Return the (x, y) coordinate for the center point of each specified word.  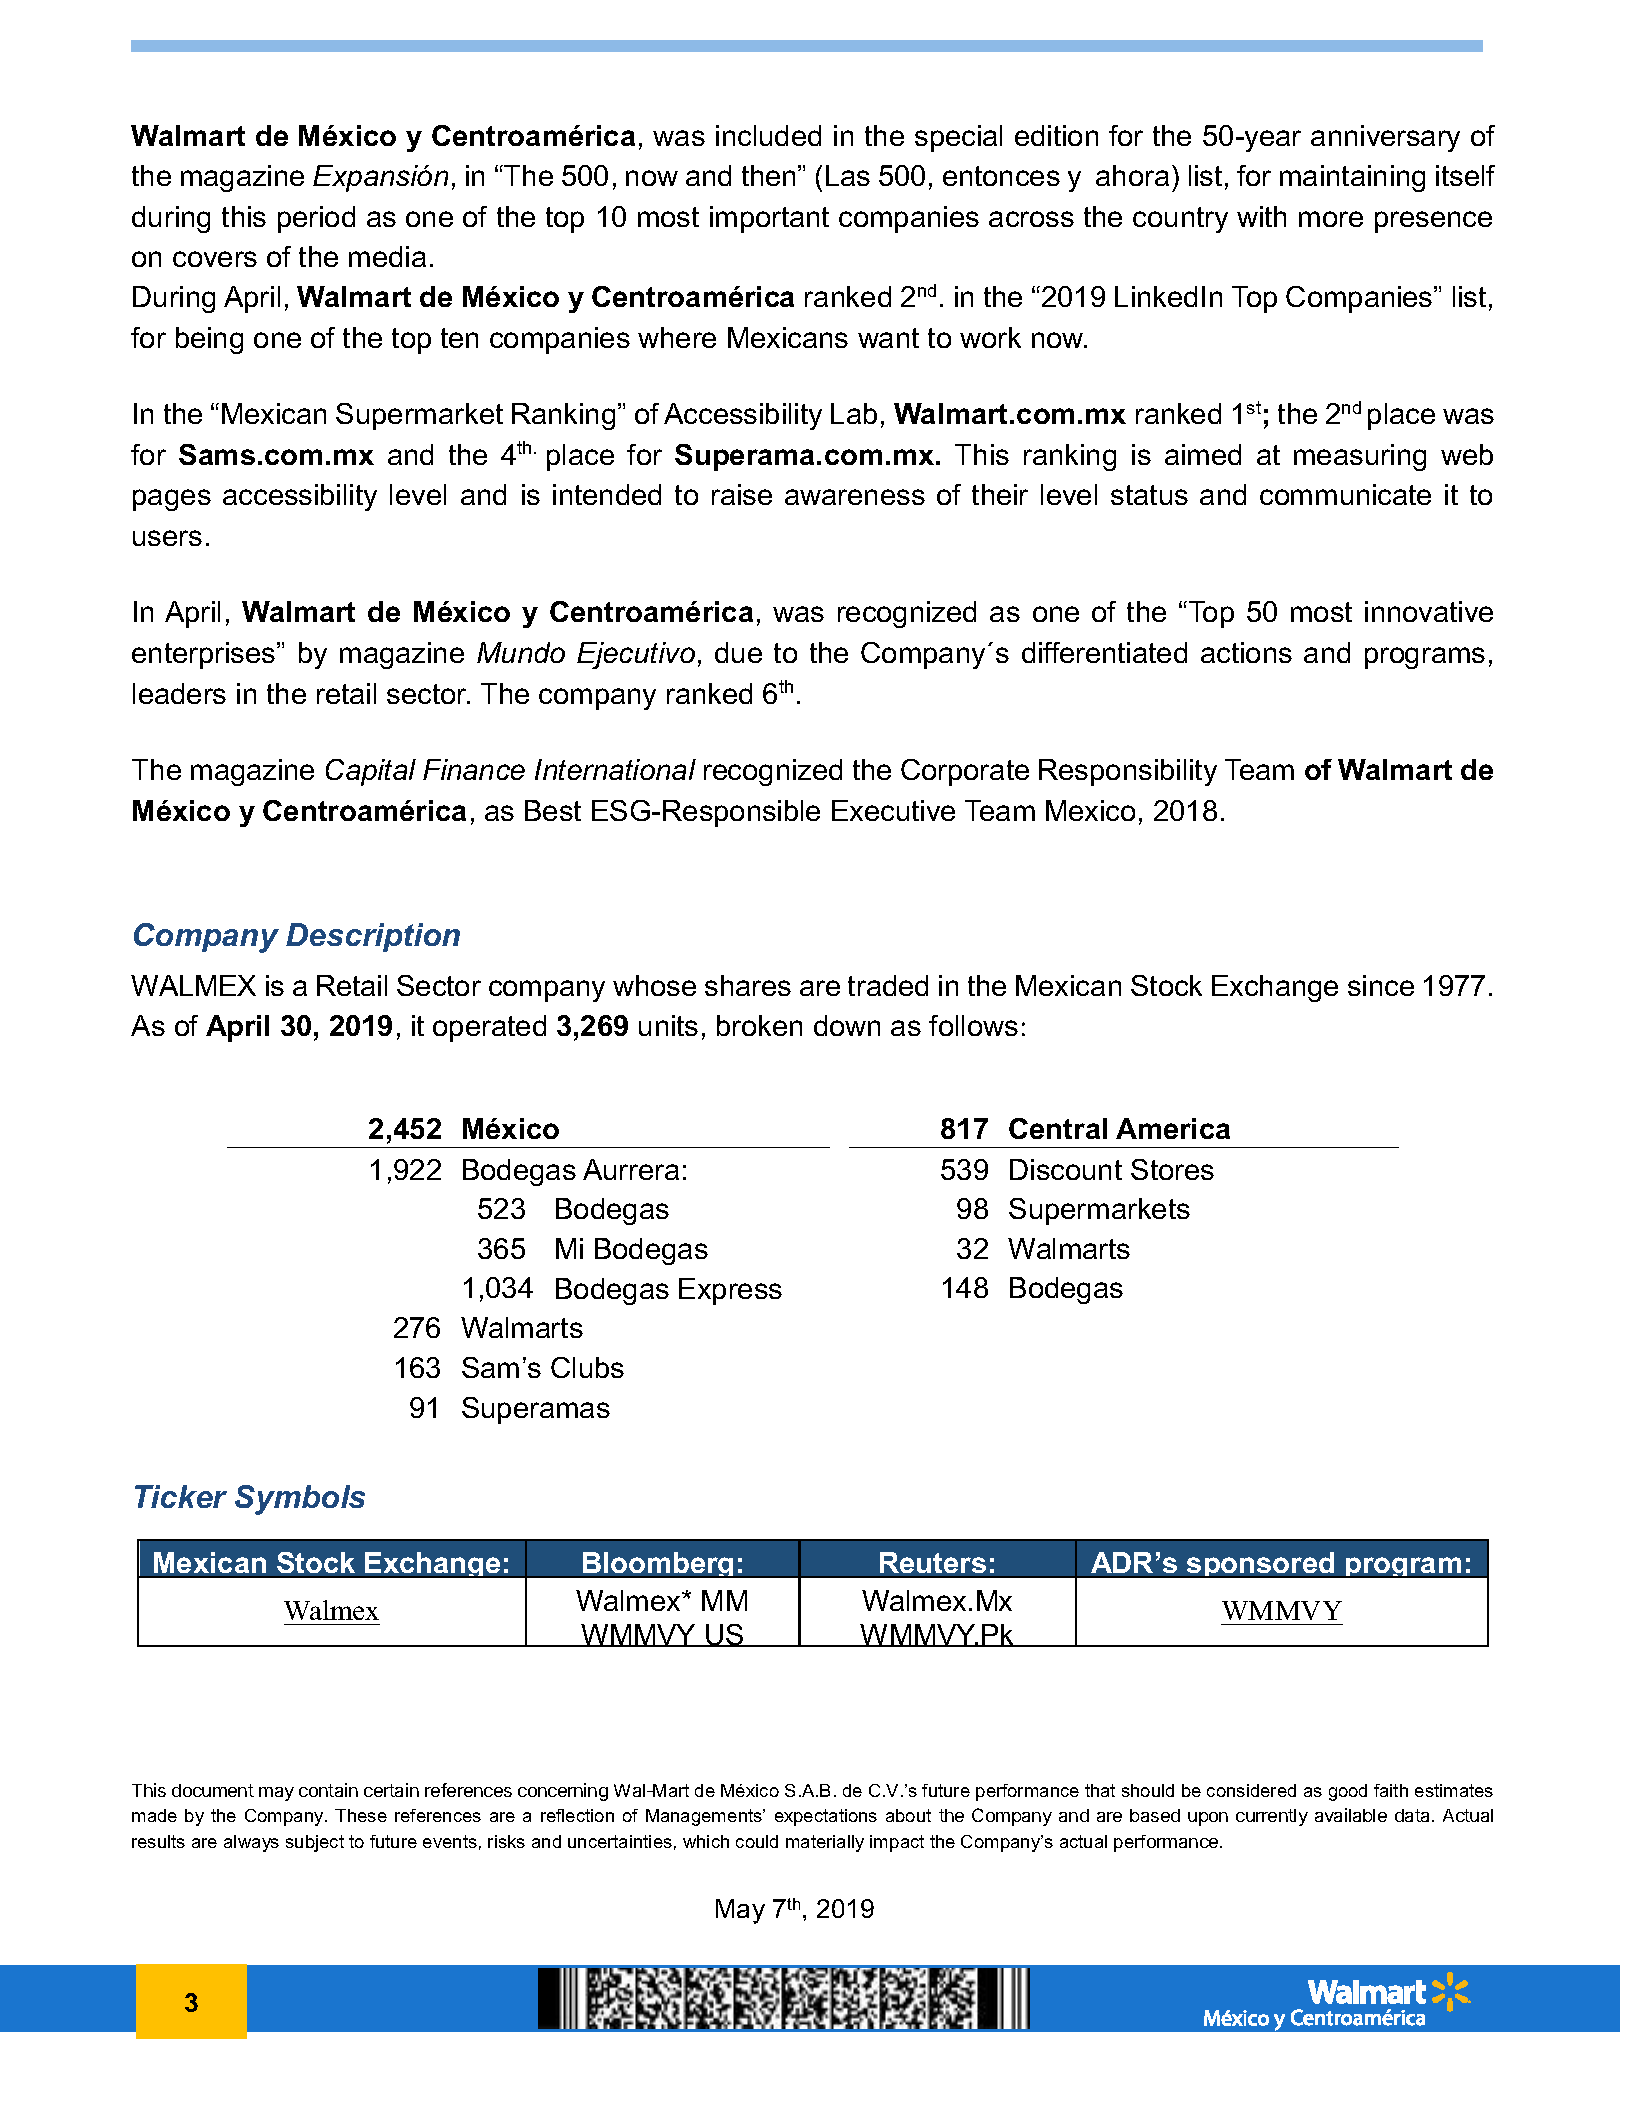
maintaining (1352, 178)
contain (328, 1790)
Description (373, 937)
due (738, 652)
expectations (826, 1817)
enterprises (205, 655)
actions (1246, 652)
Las (848, 175)
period (316, 219)
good (1348, 1792)
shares (748, 985)
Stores (1172, 1169)
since (1381, 985)
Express (730, 1291)
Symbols (300, 1500)
